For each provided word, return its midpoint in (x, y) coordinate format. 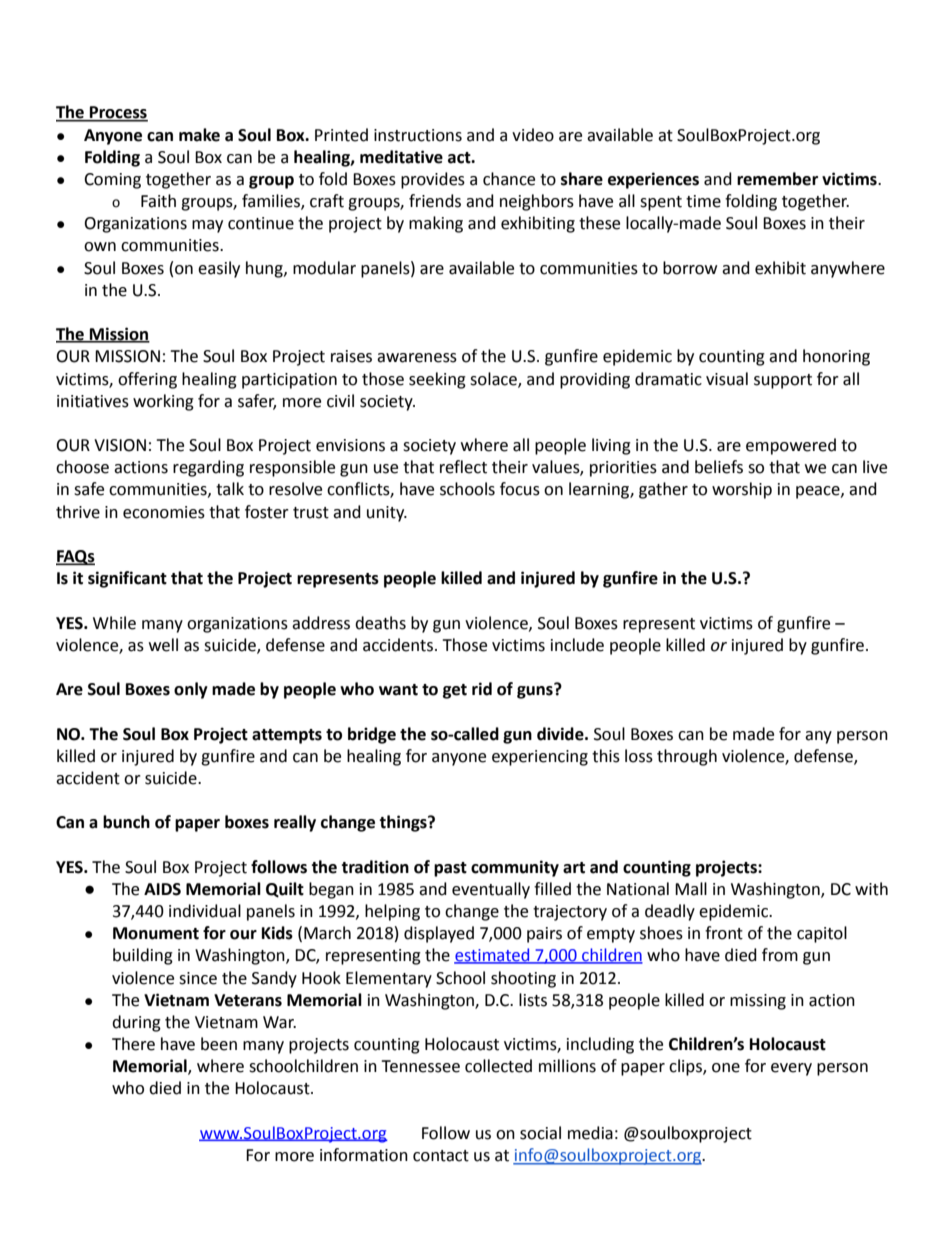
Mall (691, 889)
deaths (380, 623)
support (783, 381)
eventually (491, 890)
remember (777, 179)
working (163, 402)
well (163, 645)
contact (441, 1156)
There (133, 1044)
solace (494, 379)
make (199, 135)
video (533, 135)
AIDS (162, 889)
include (577, 645)
